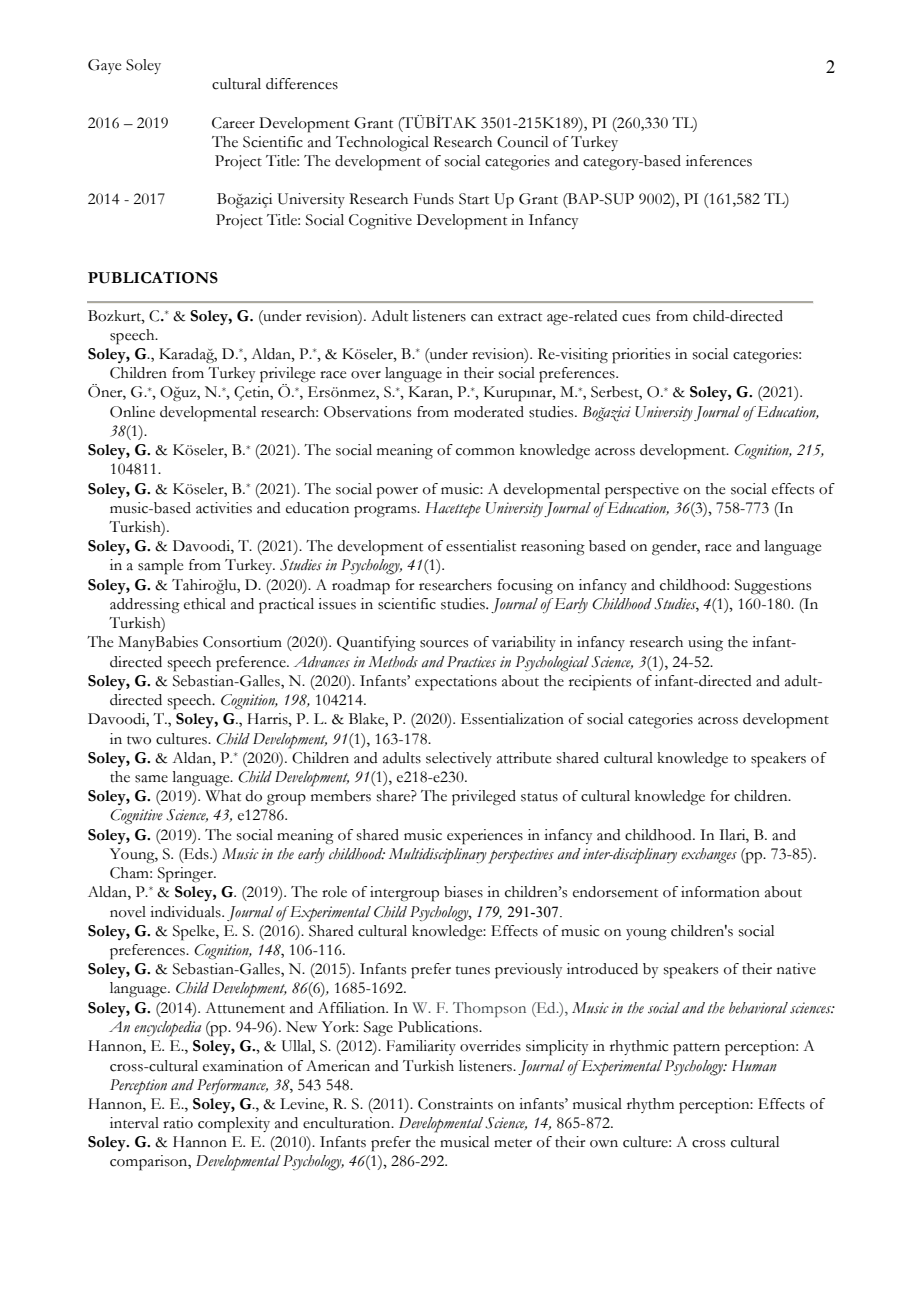 The image size is (924, 1308). I want to click on Suggestions, so click(773, 587).
